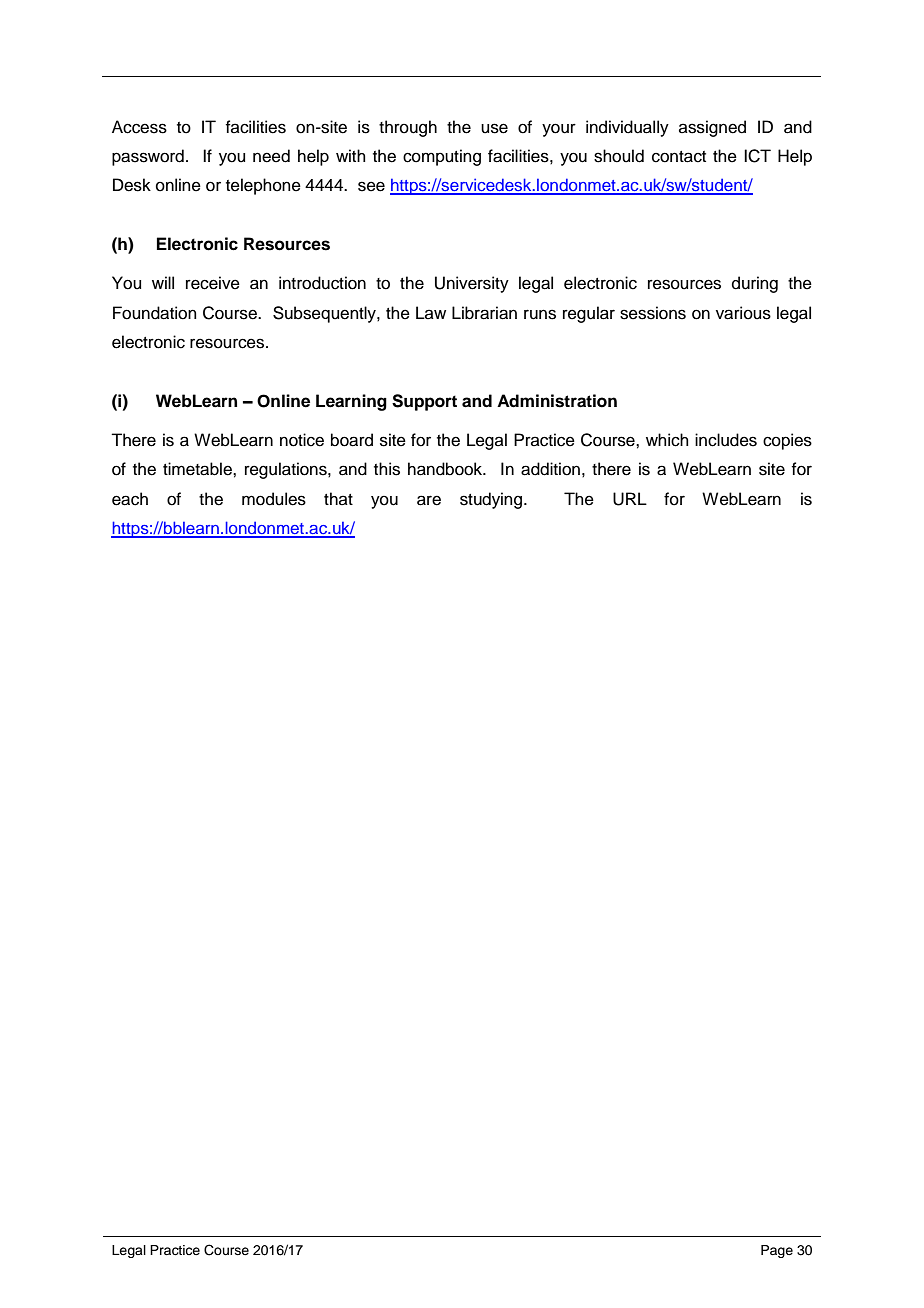  What do you see at coordinates (274, 499) in the image?
I see `modules` at bounding box center [274, 499].
